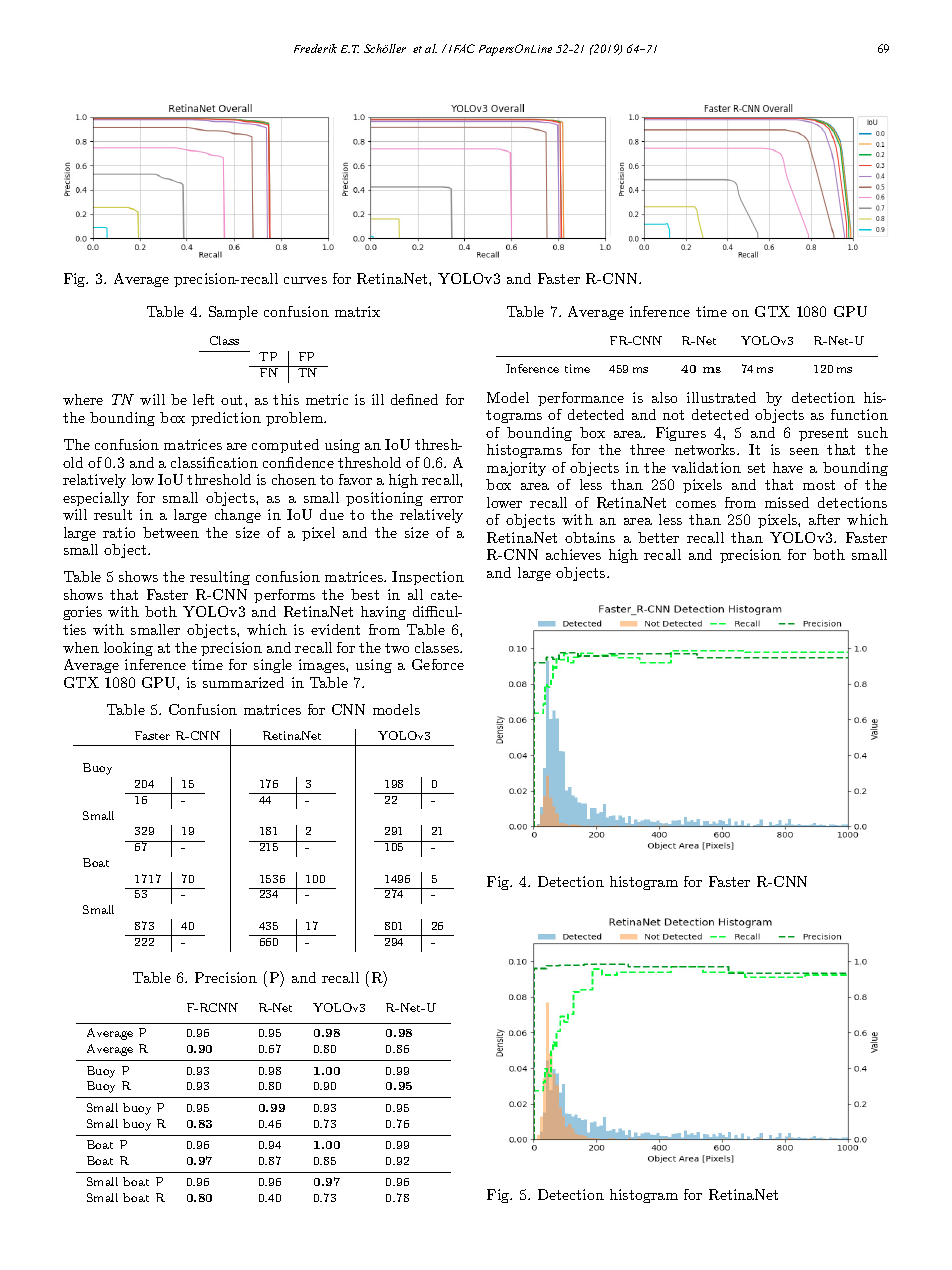 The height and width of the document is (1270, 952). Describe the element at coordinates (315, 48) in the document. I see `Frederik` at that location.
